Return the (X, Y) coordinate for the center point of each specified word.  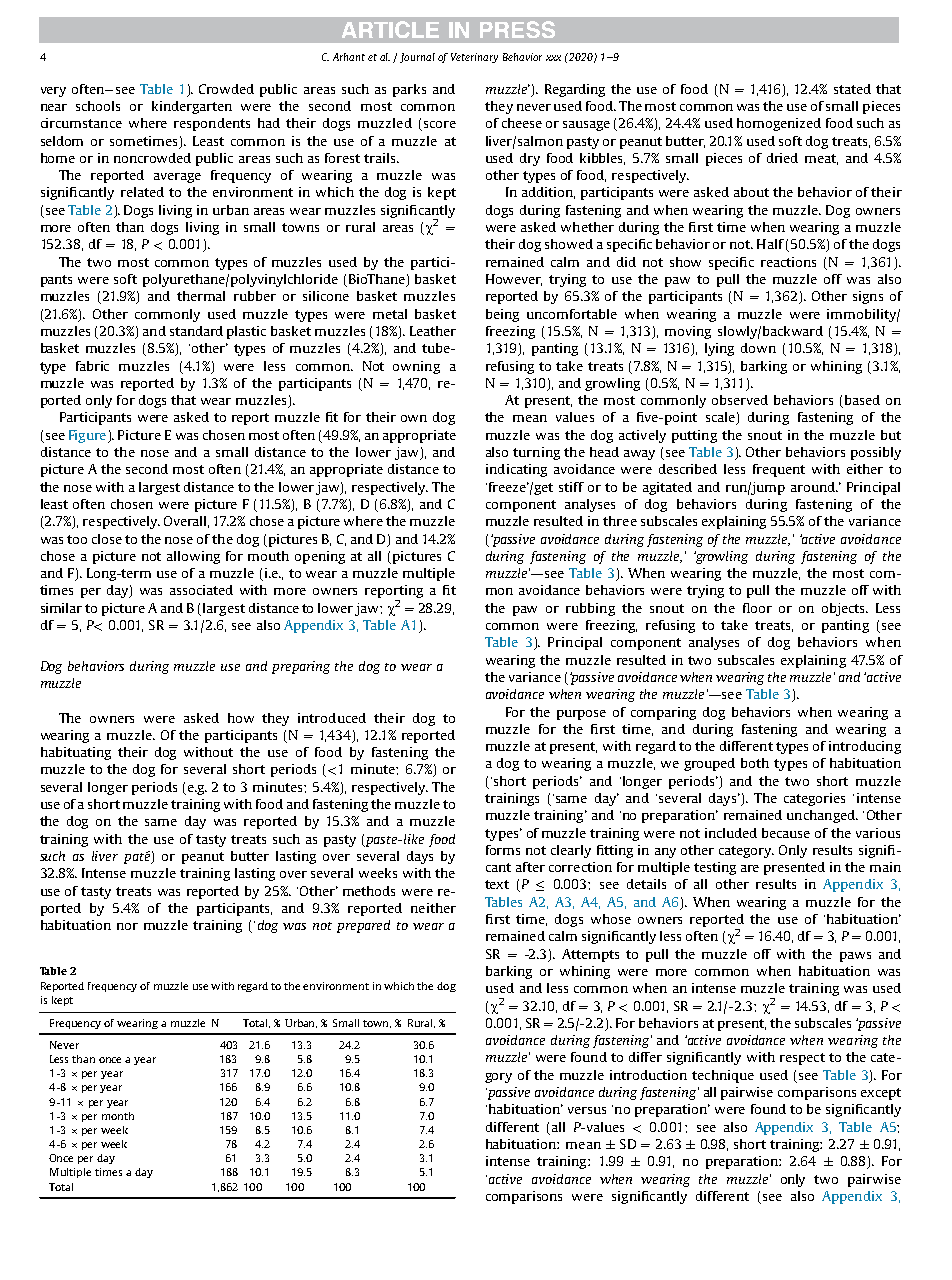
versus (587, 1110)
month (118, 1116)
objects (844, 609)
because (786, 833)
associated (201, 590)
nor (127, 926)
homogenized (779, 124)
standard (196, 331)
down (758, 348)
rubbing (590, 609)
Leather (433, 331)
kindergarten (192, 107)
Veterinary (474, 58)
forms (503, 850)
